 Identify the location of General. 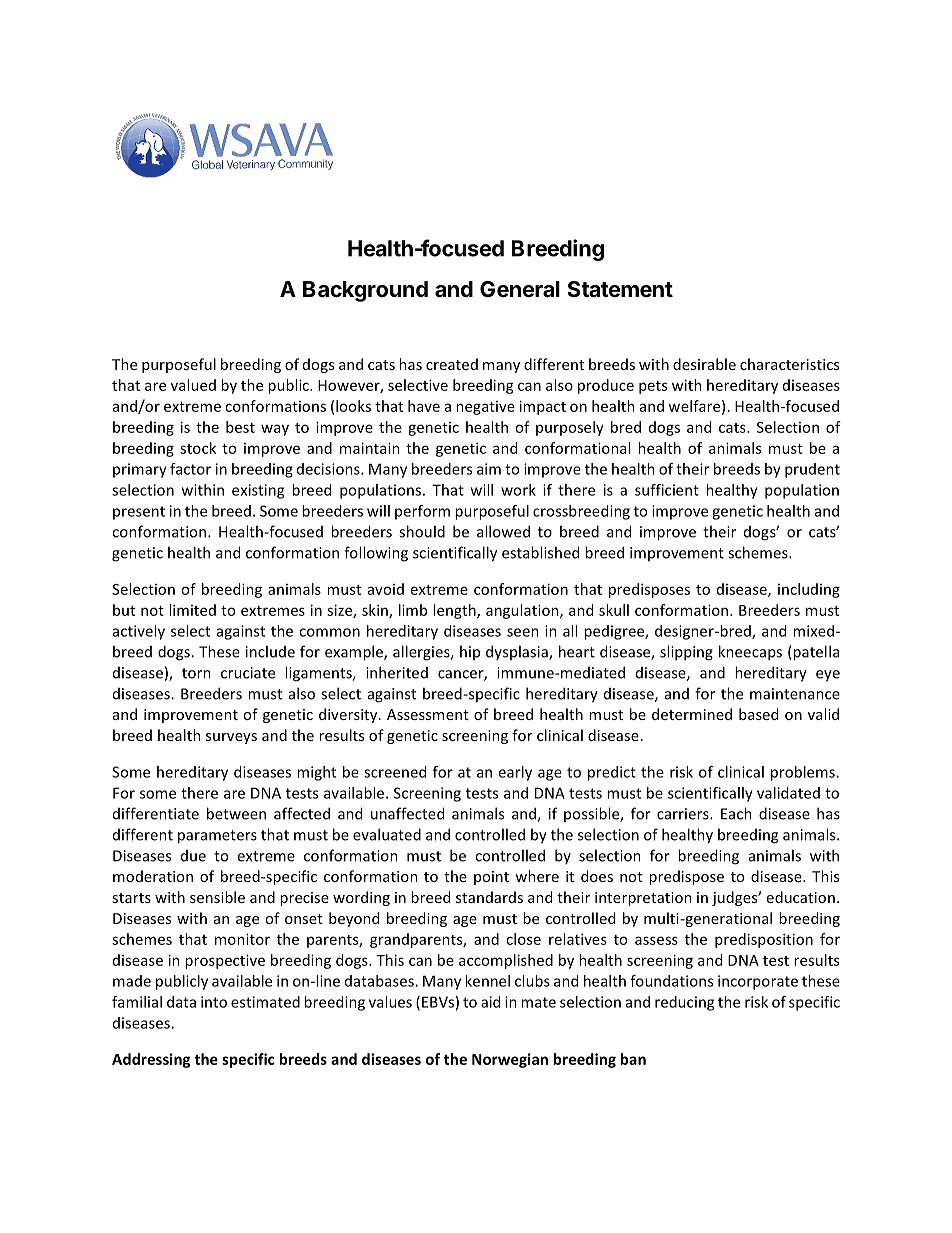
(520, 289).
